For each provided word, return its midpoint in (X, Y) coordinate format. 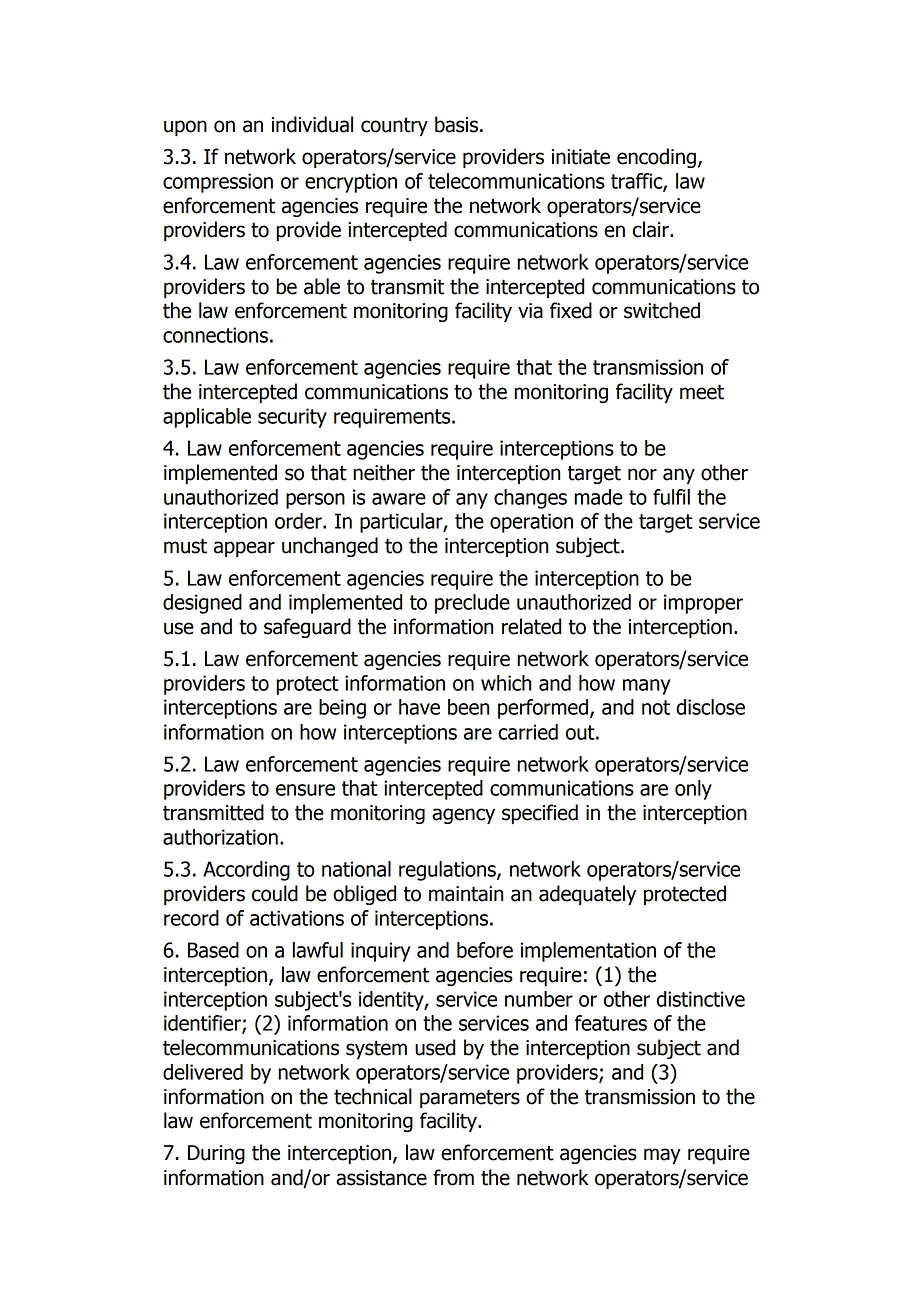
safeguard (307, 628)
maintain (466, 894)
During (216, 1154)
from (453, 1177)
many (647, 687)
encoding (656, 158)
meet (702, 392)
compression (218, 183)
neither (384, 472)
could (275, 893)
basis (456, 124)
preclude (472, 604)
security (292, 418)
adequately (587, 895)
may (662, 1156)
